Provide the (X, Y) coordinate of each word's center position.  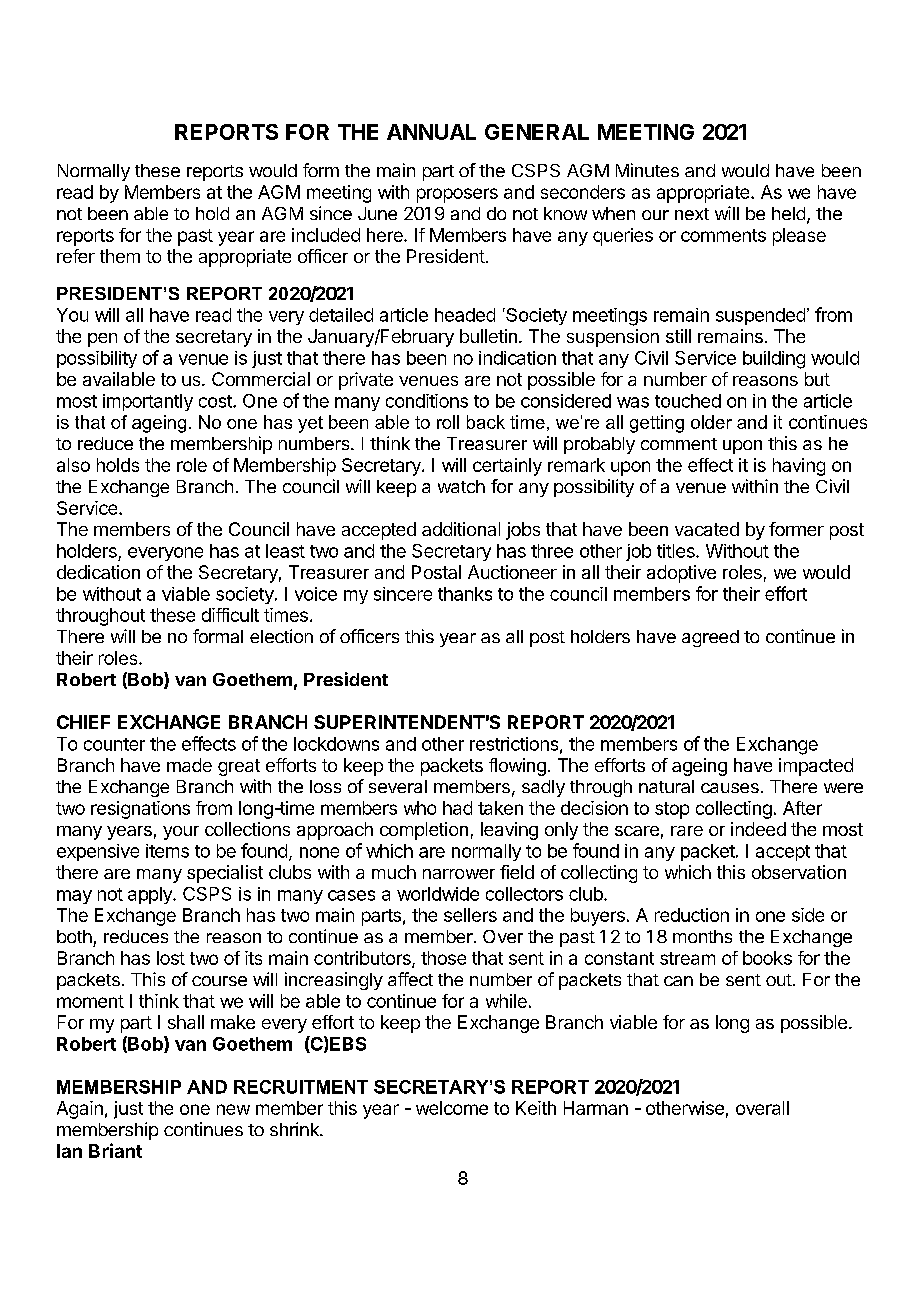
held (788, 213)
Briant (115, 1150)
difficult (230, 615)
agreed (710, 638)
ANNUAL (431, 132)
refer (76, 256)
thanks (465, 594)
